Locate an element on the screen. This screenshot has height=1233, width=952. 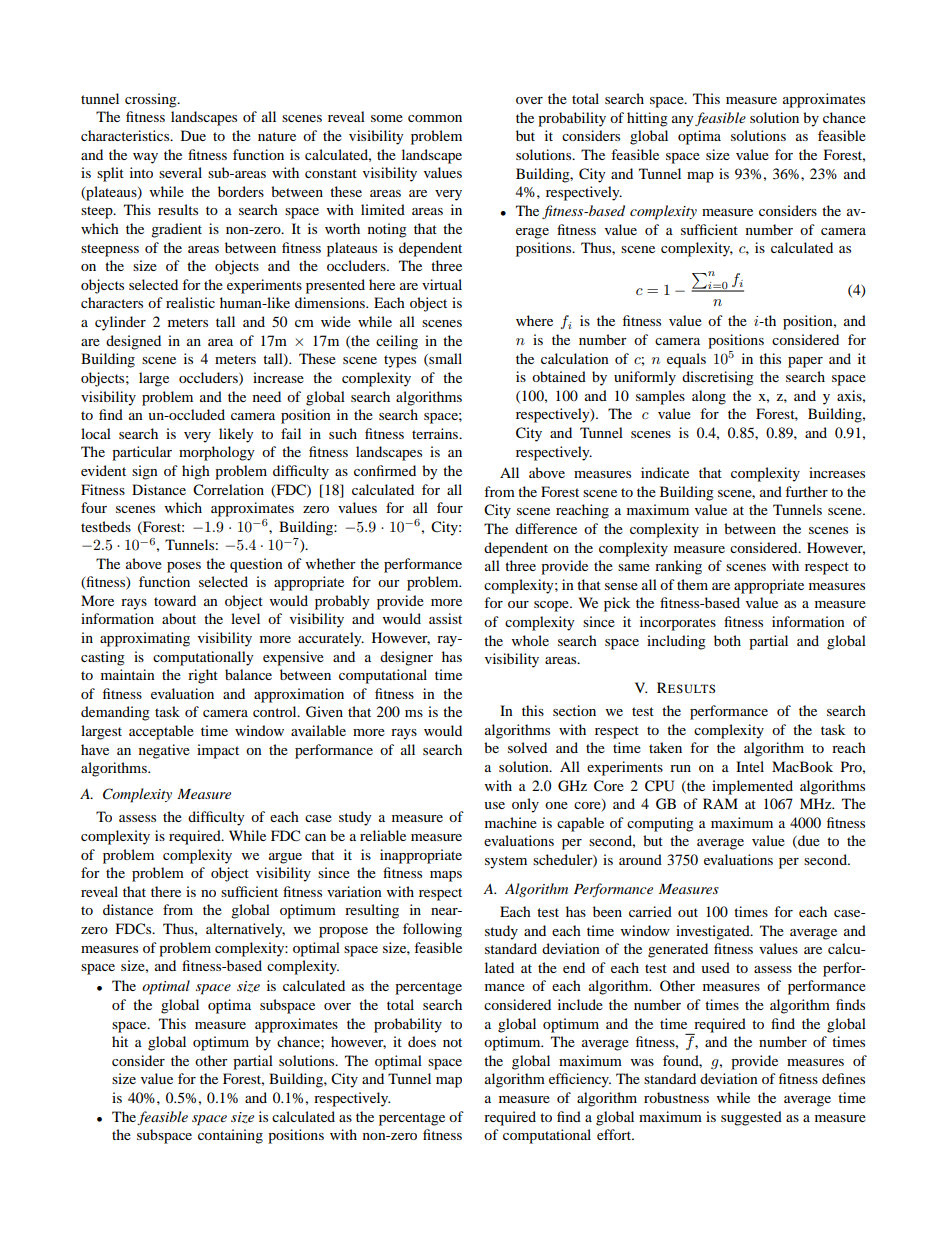
paper is located at coordinates (805, 362).
